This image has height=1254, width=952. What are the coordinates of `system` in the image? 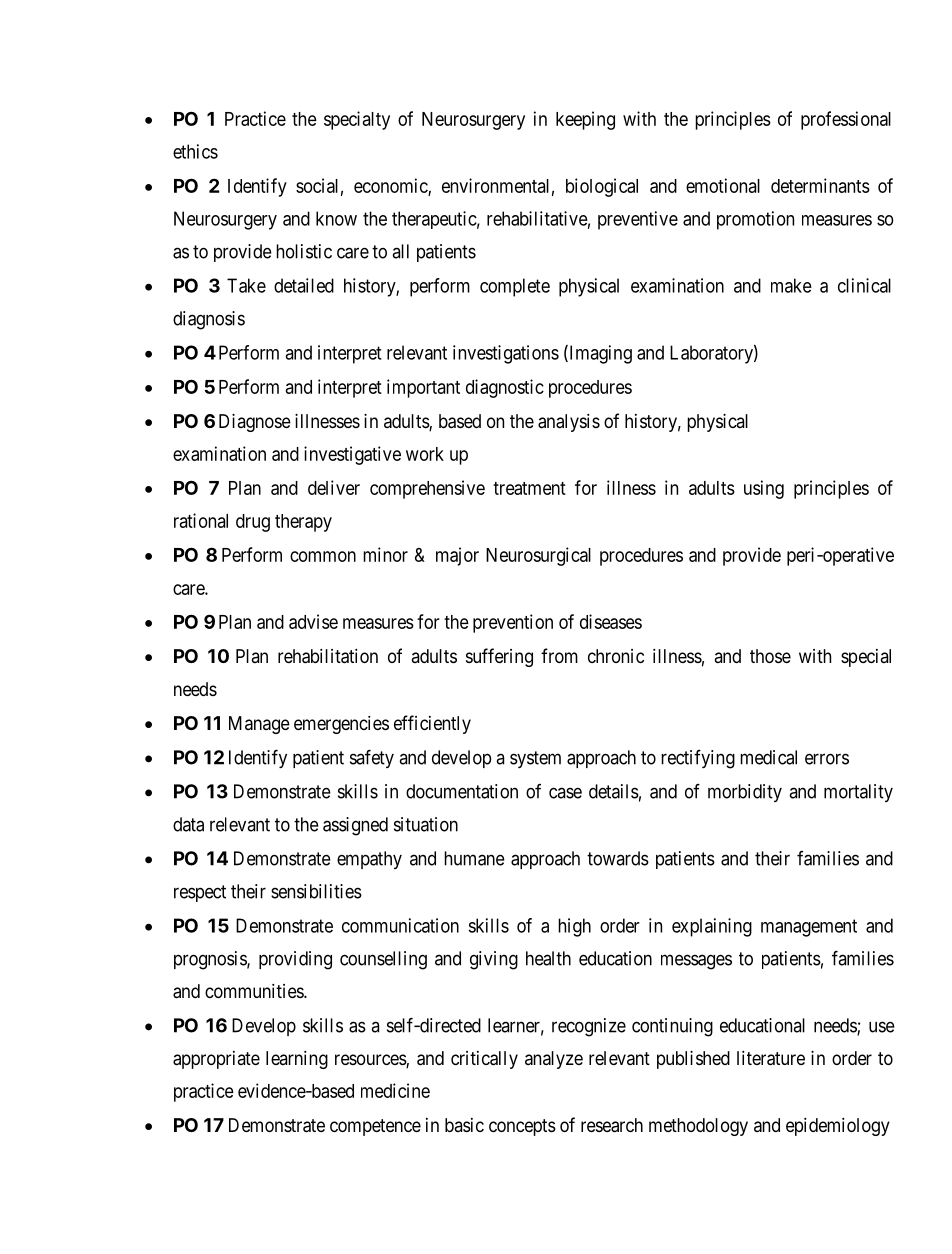 It's located at (535, 759).
